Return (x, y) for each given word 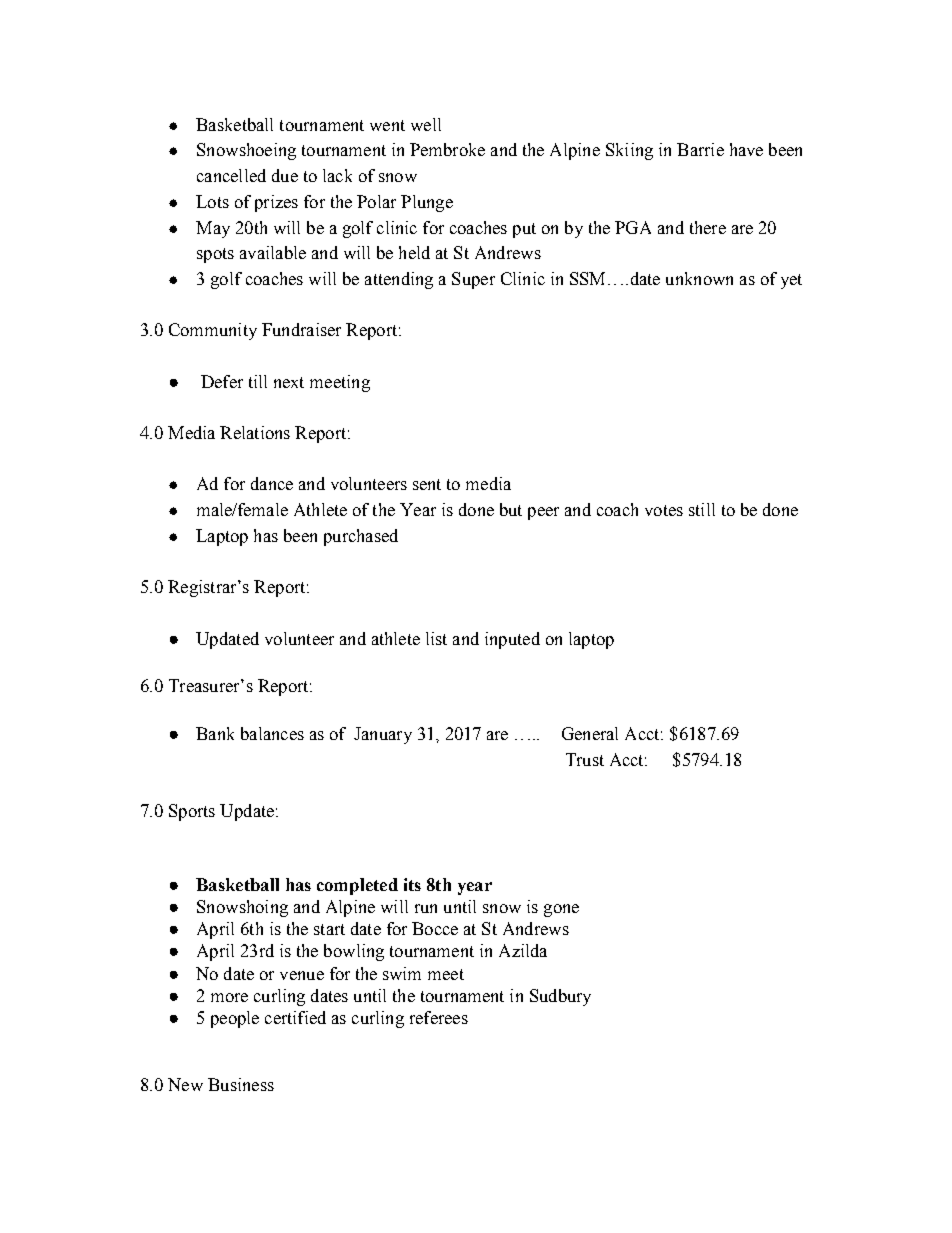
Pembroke (447, 149)
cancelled (231, 175)
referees (439, 1017)
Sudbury (560, 997)
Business (241, 1084)
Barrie (700, 149)
